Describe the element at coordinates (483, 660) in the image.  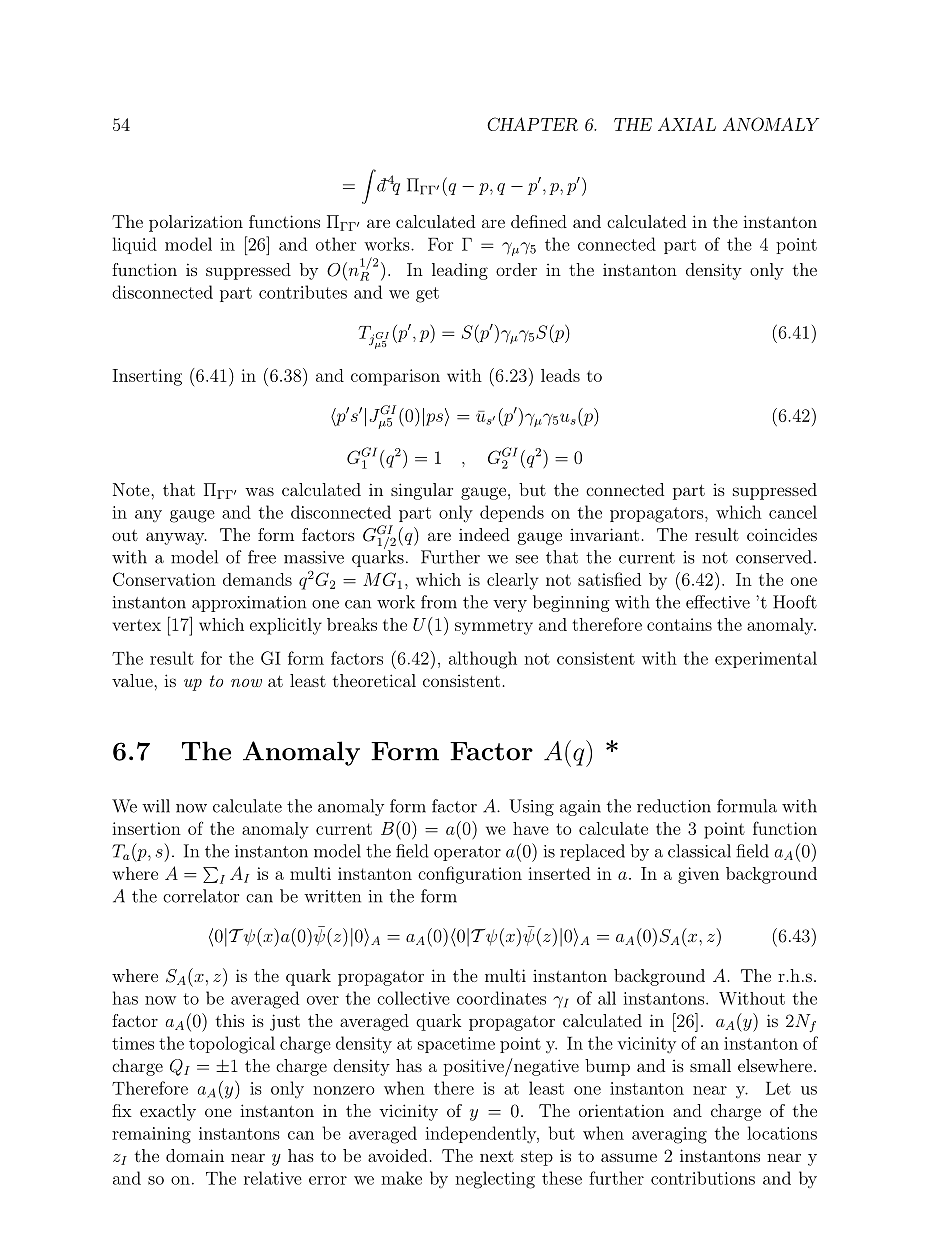
I see `although` at that location.
